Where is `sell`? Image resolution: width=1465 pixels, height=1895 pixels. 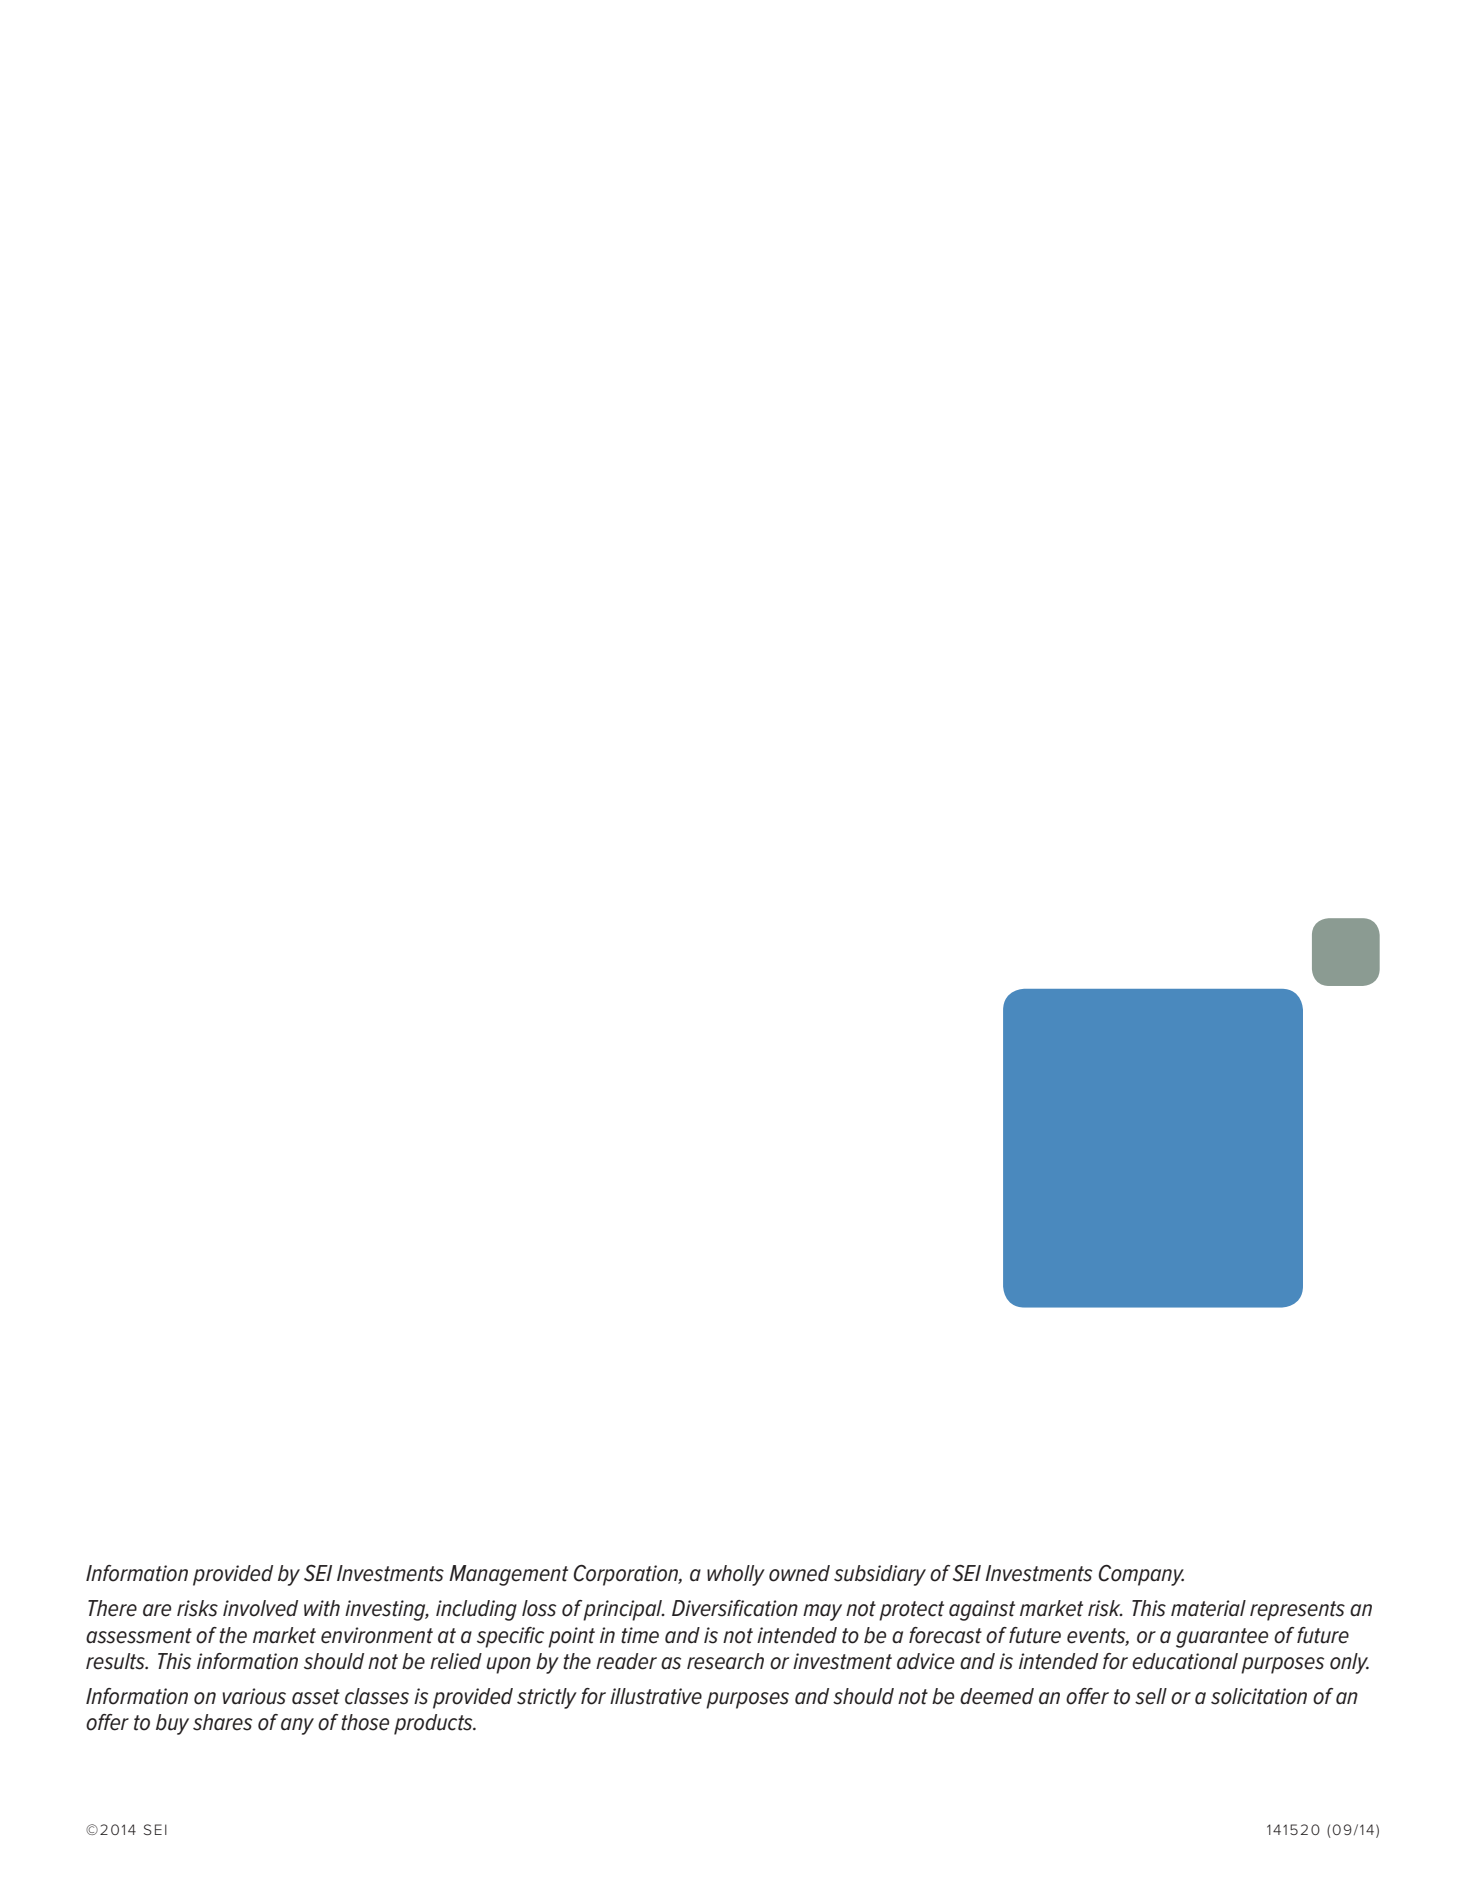
sell is located at coordinates (1151, 1696).
